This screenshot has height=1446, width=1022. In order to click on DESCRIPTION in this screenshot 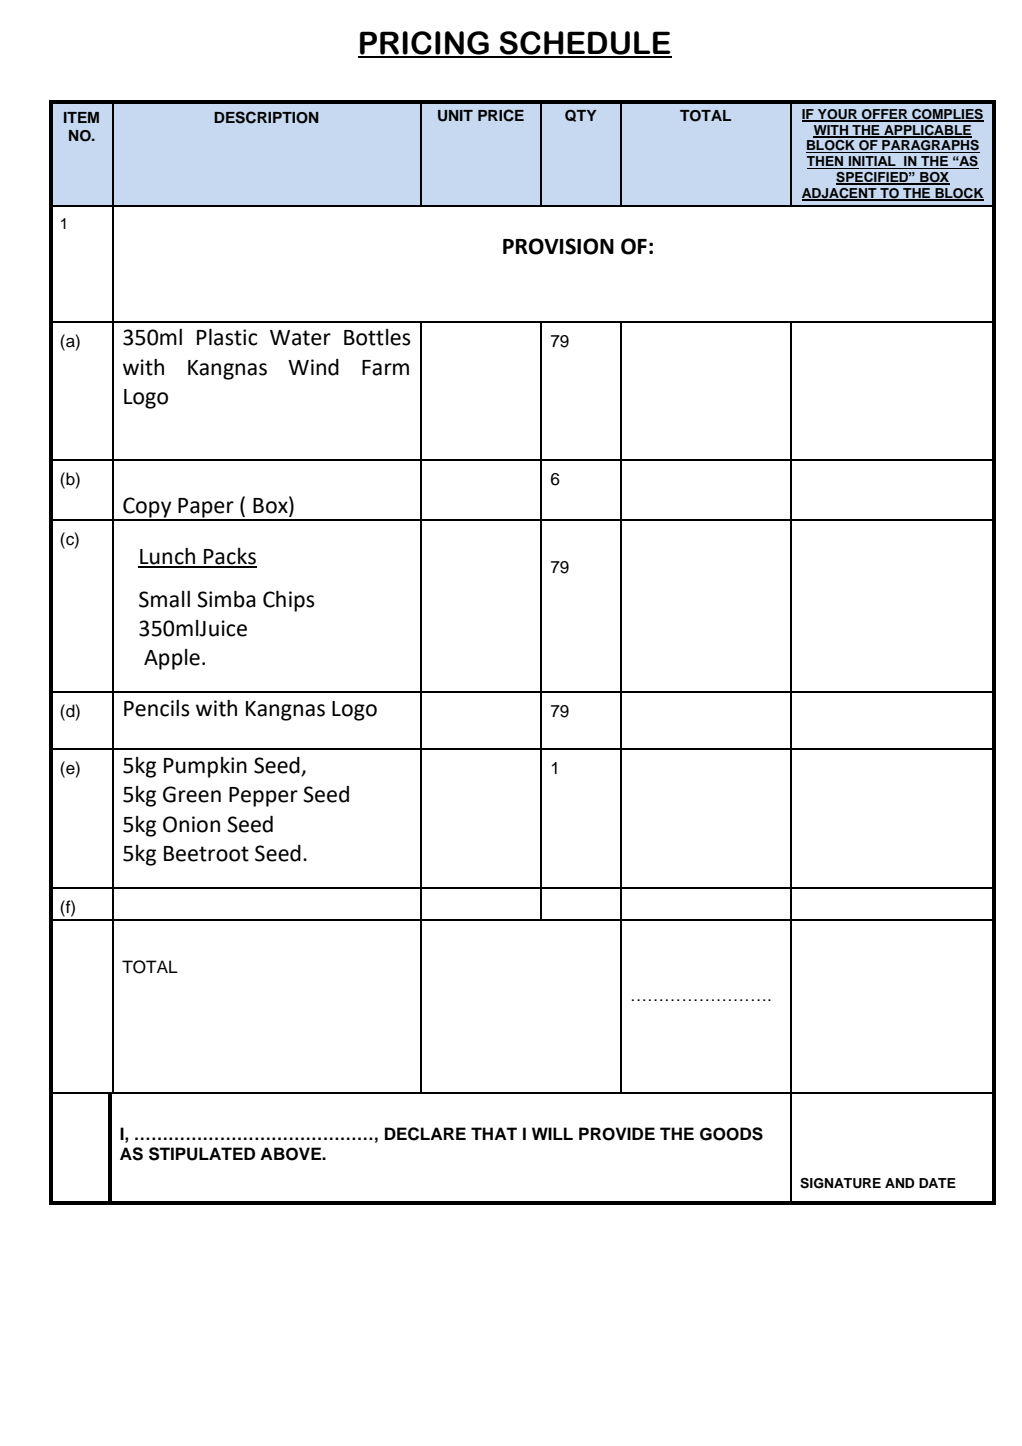, I will do `click(266, 117)`.
